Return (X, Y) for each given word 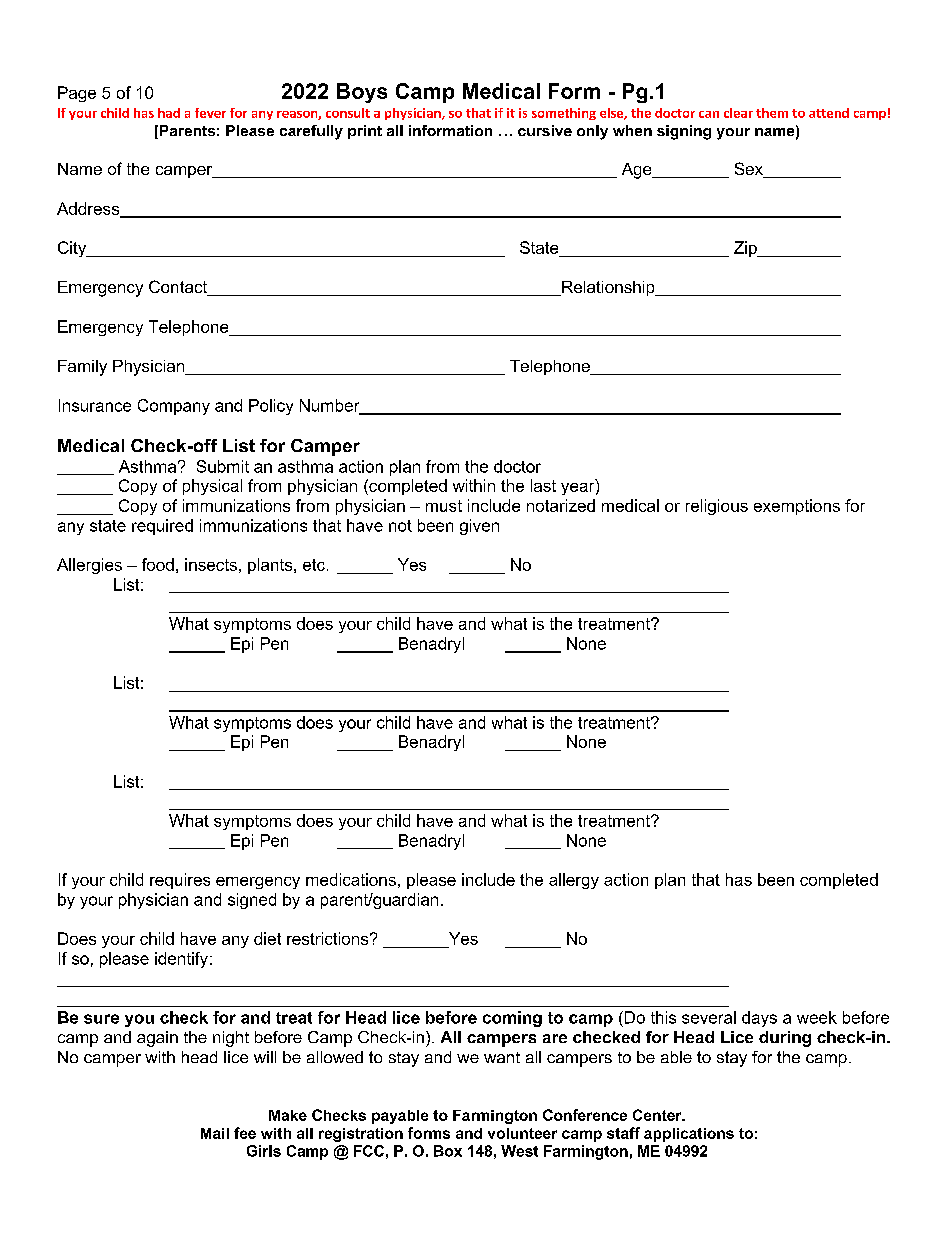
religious (717, 507)
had (169, 113)
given (479, 527)
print (365, 132)
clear (738, 113)
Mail (215, 1133)
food (158, 564)
